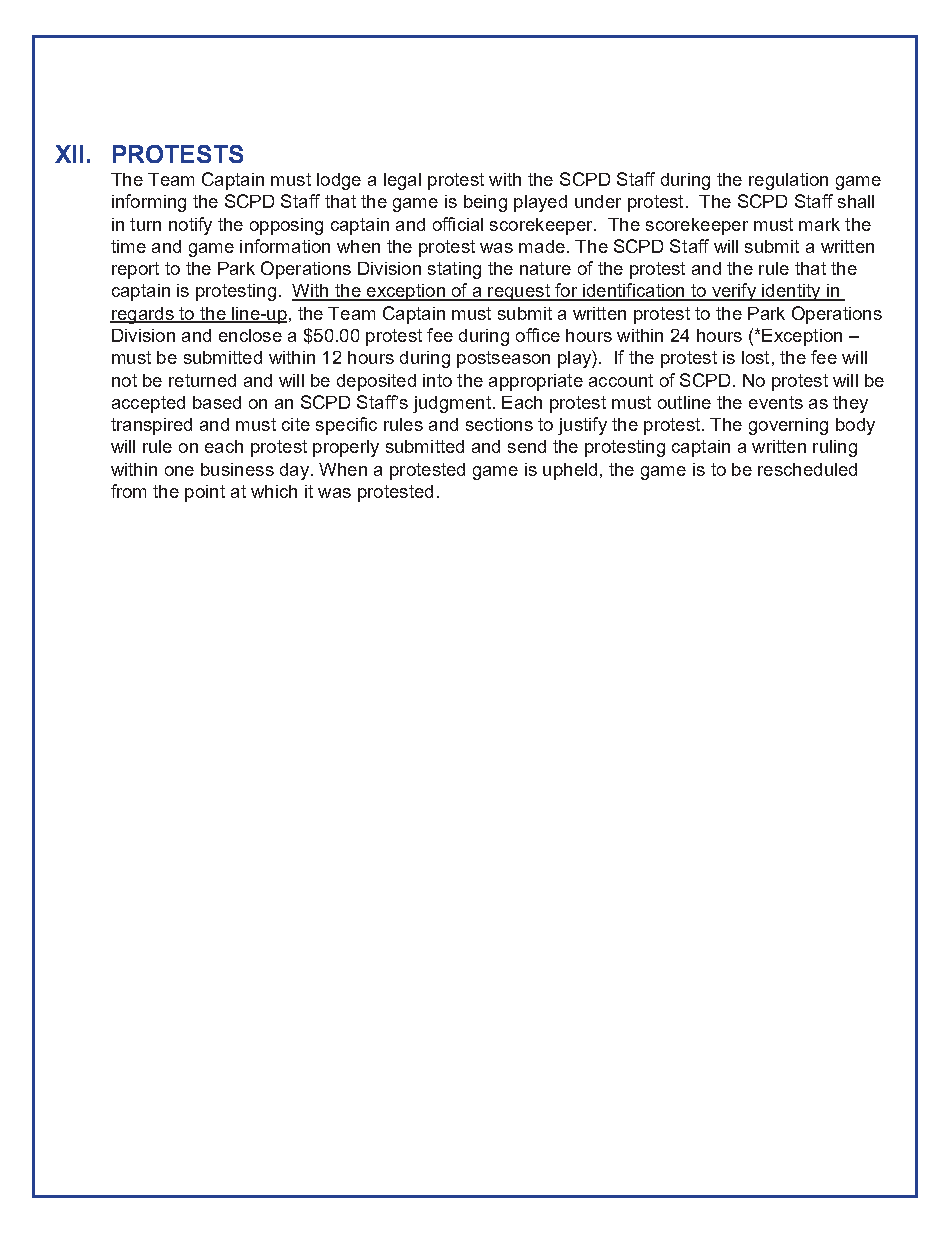  I want to click on legal, so click(402, 181).
